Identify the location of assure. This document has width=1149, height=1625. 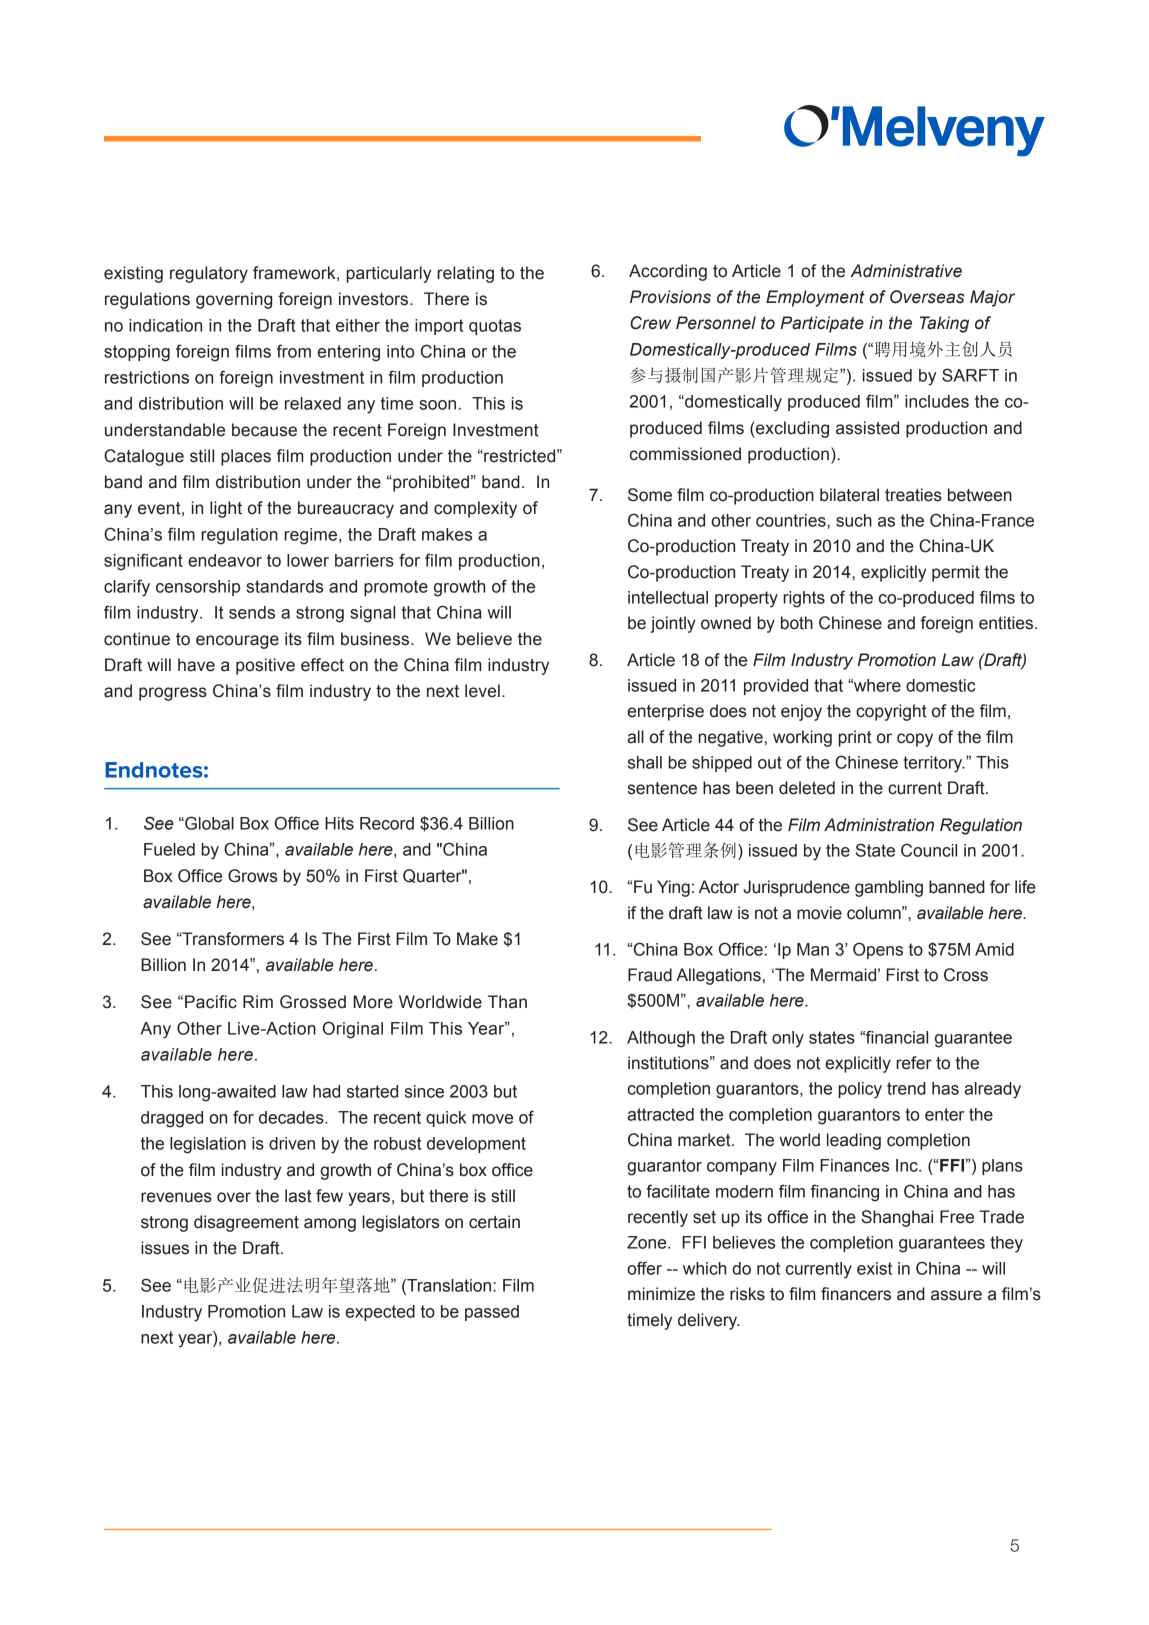
(956, 1295).
